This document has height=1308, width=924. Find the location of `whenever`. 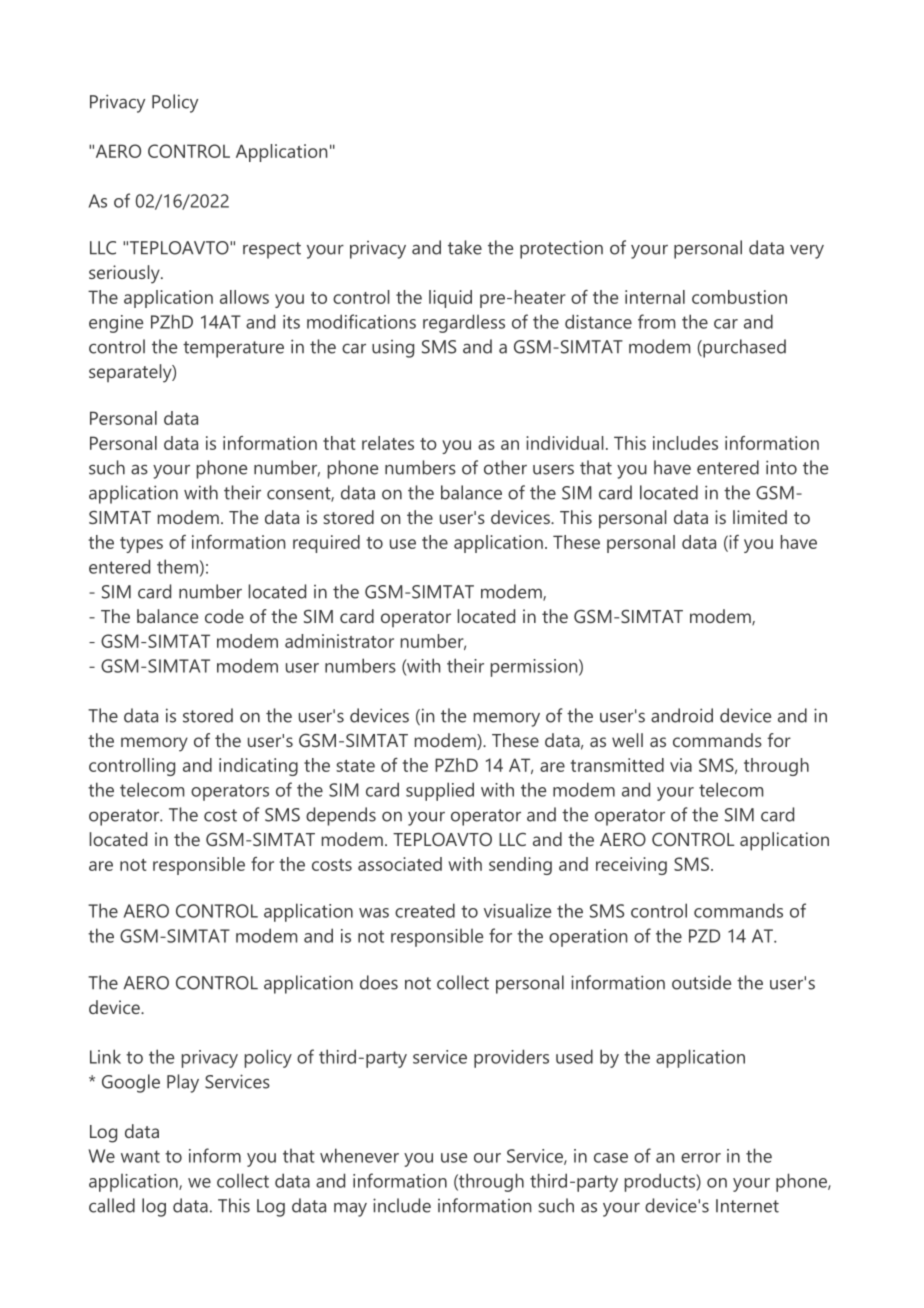

whenever is located at coordinates (359, 1155).
